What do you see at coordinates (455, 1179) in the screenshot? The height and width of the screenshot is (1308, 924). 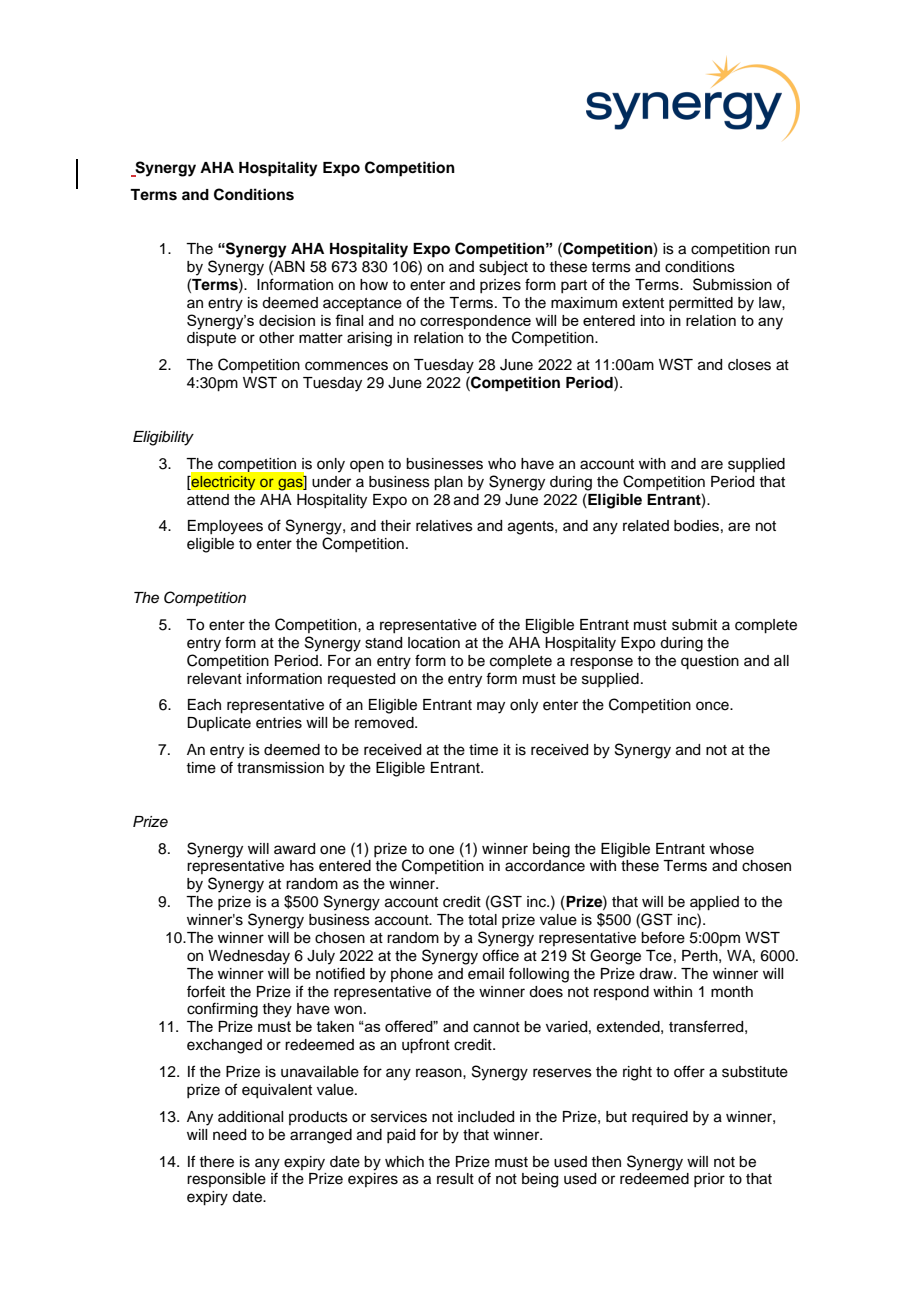 I see `result` at bounding box center [455, 1179].
